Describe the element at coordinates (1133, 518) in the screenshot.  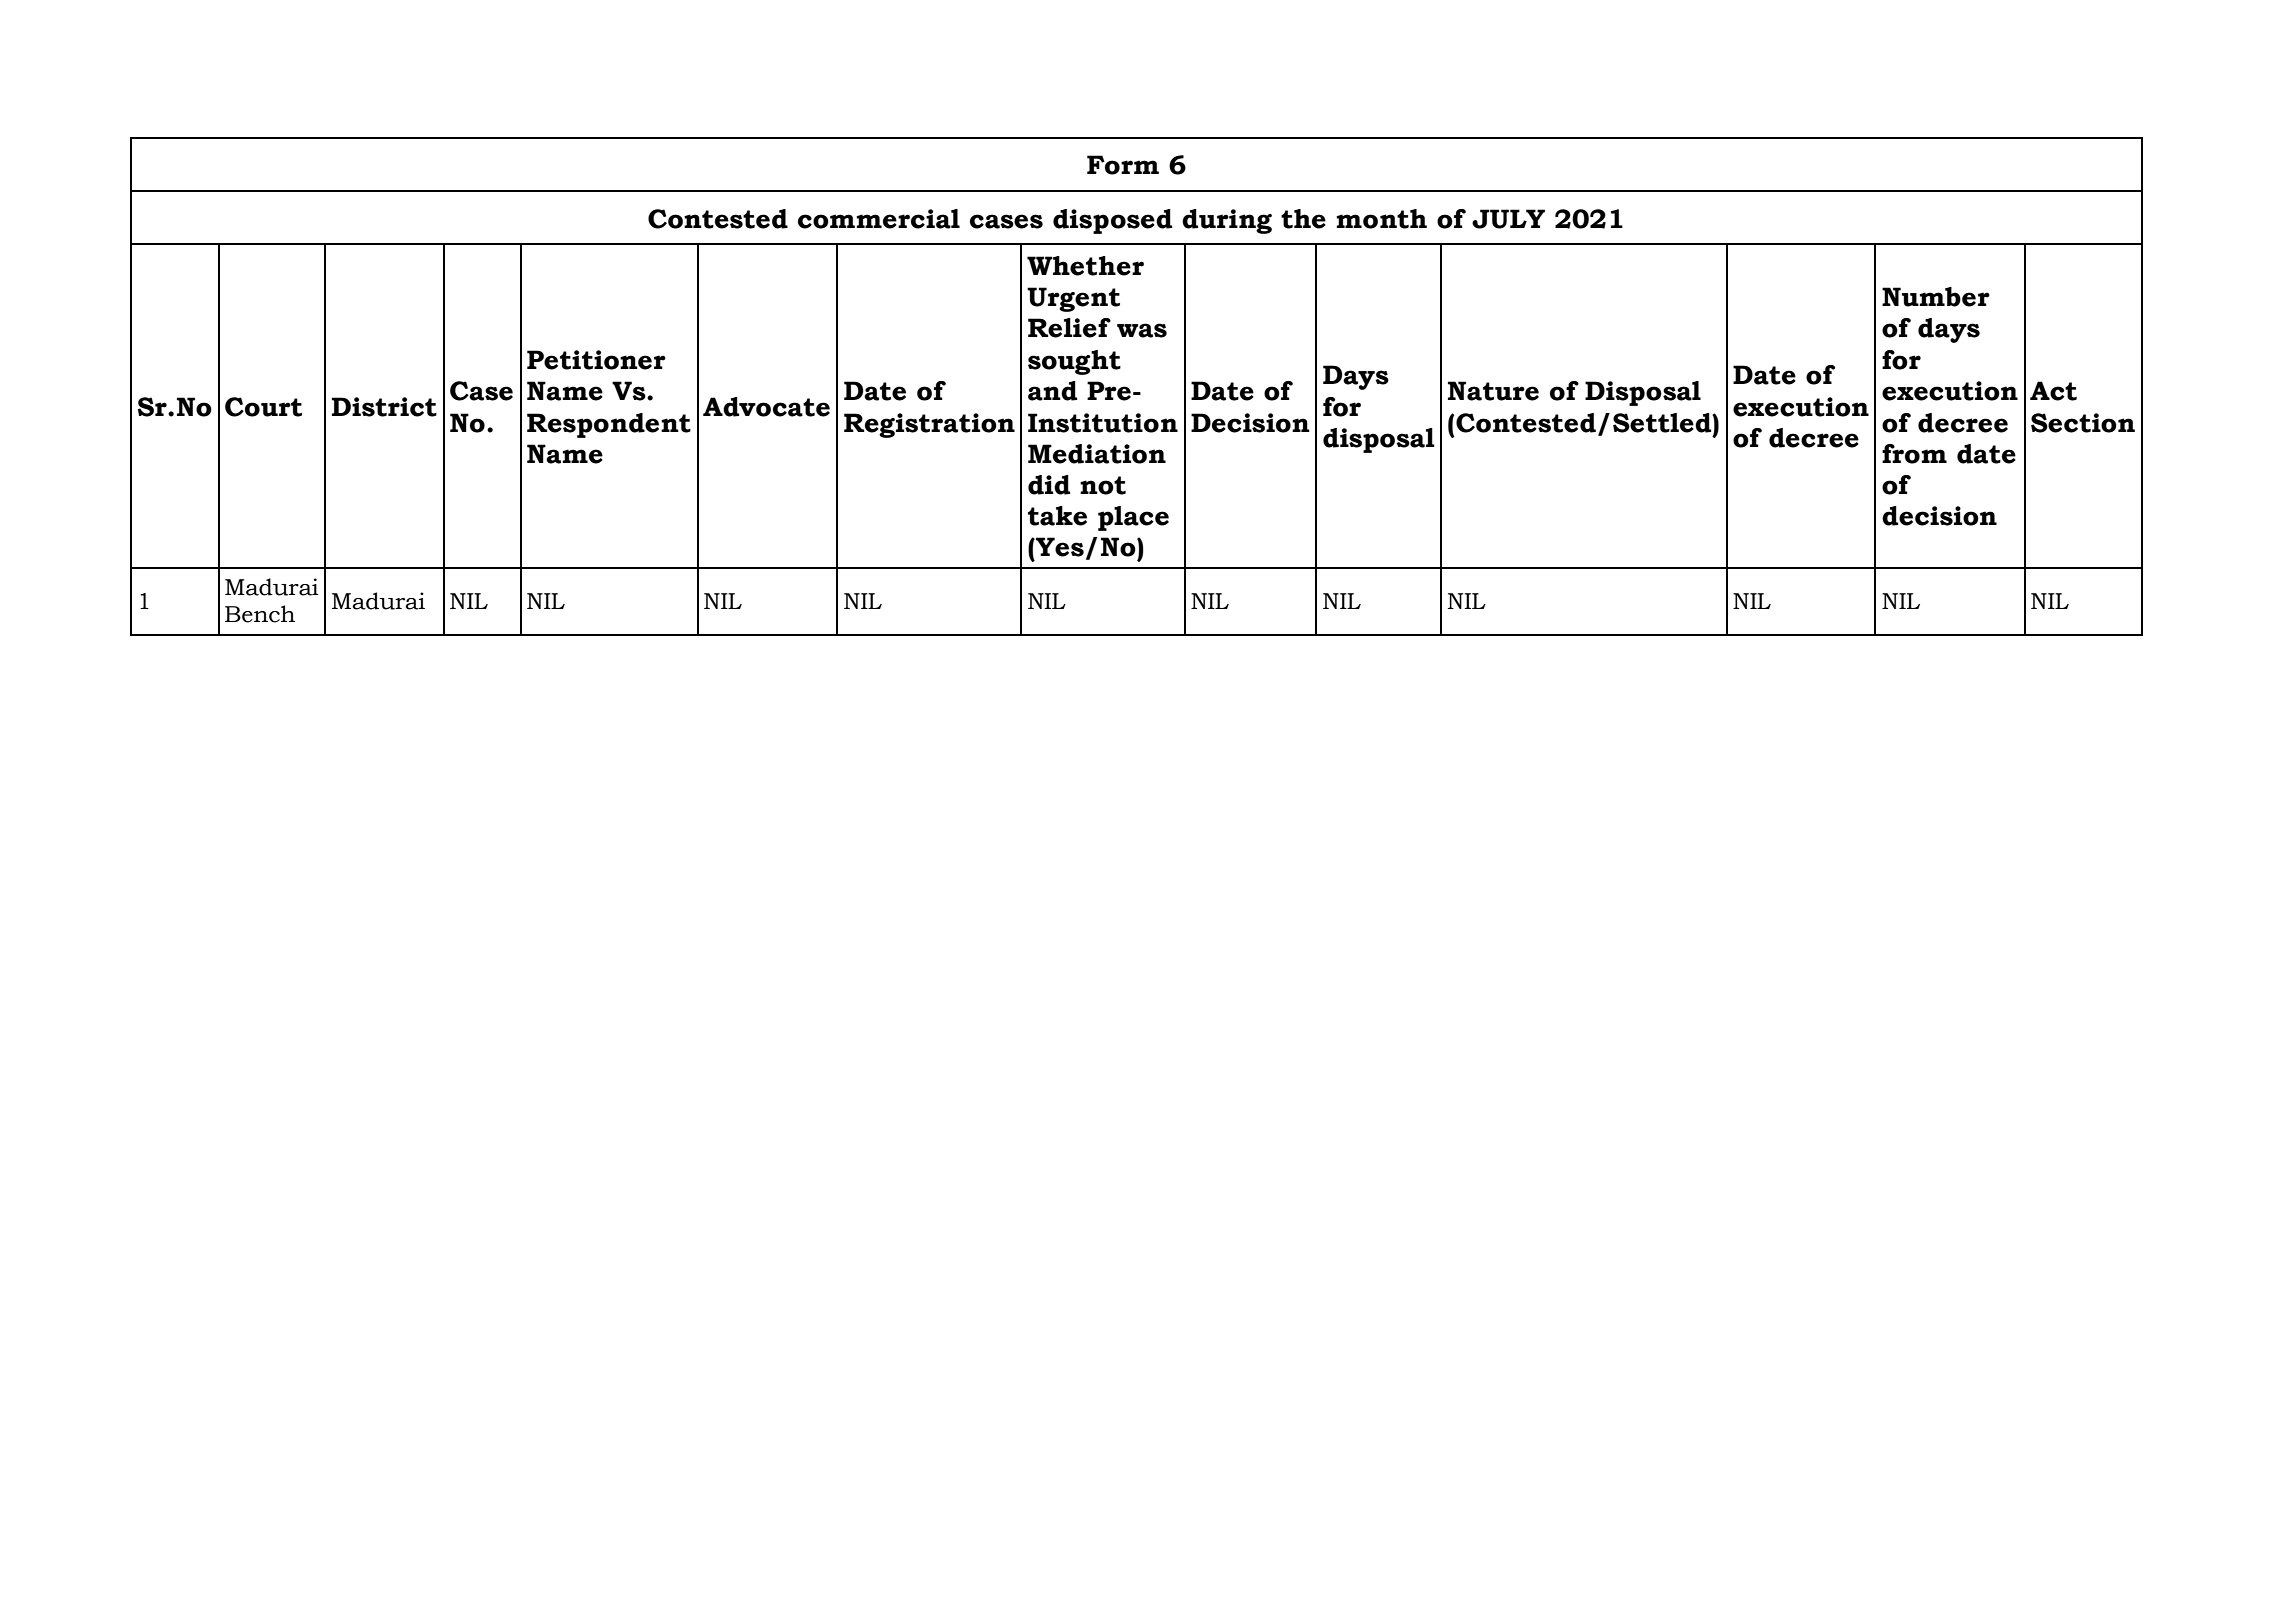
I see `place` at that location.
